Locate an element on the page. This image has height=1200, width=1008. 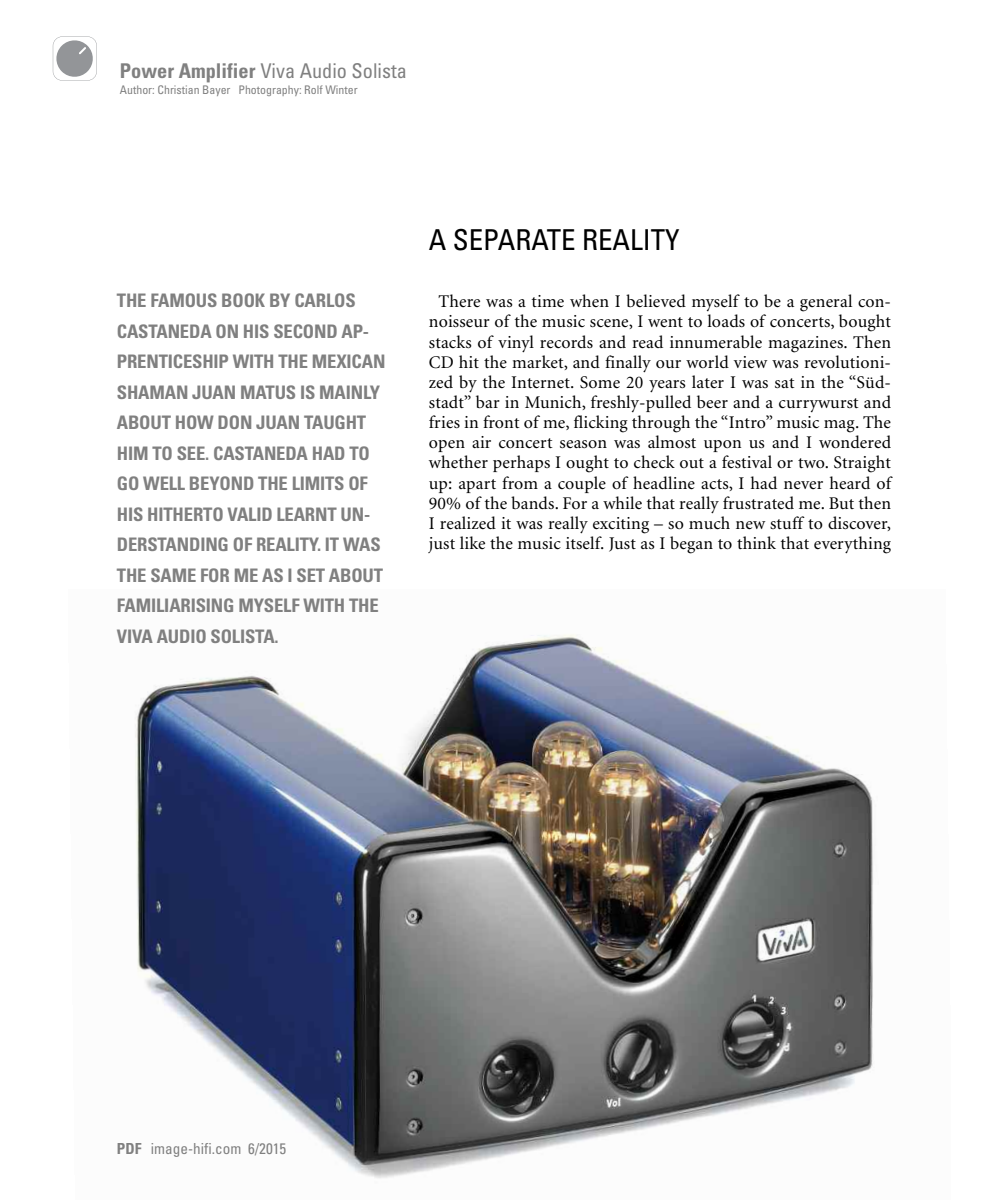
festival is located at coordinates (747, 461).
